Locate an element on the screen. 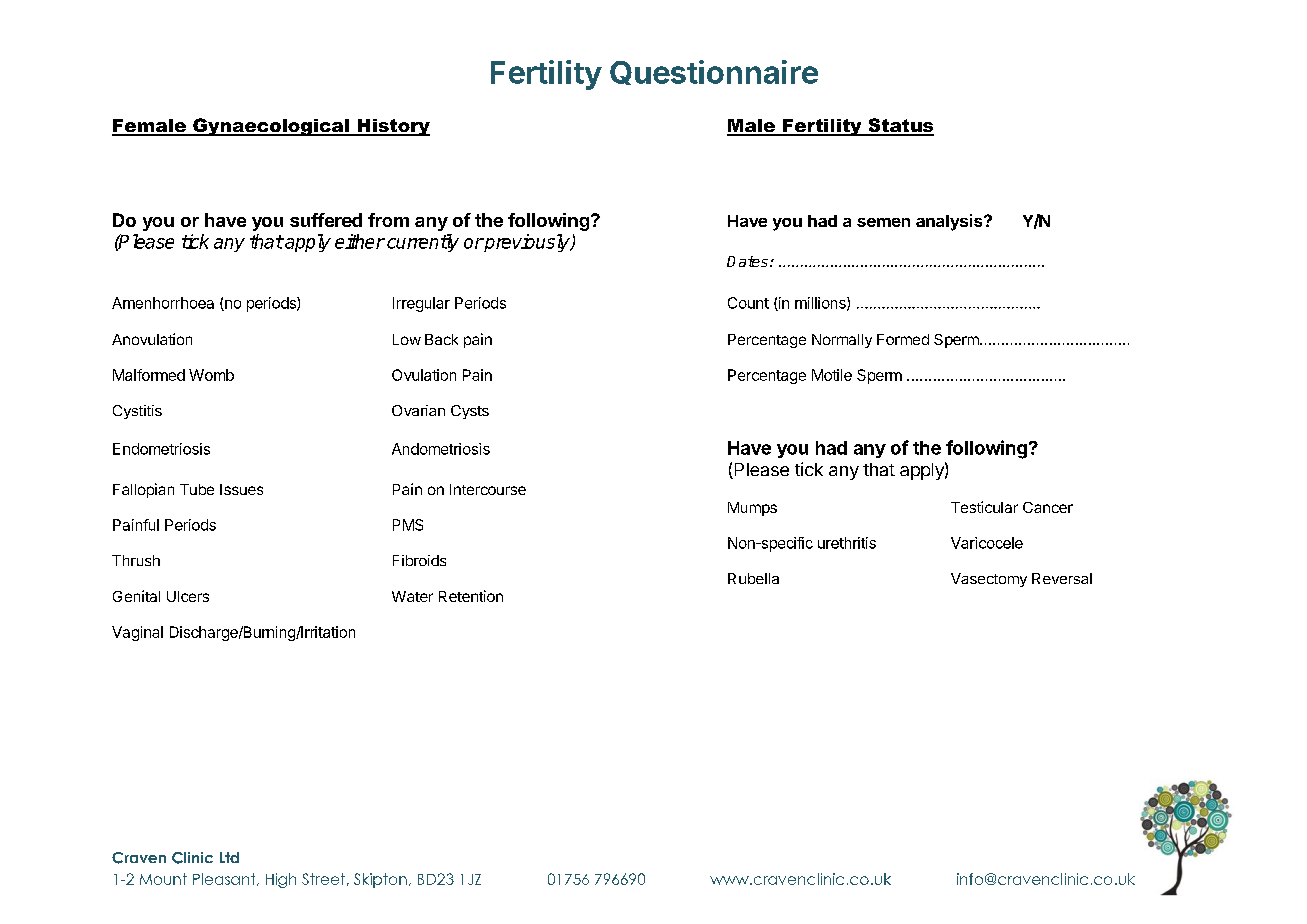 This screenshot has width=1307, height=924. previously is located at coordinates (527, 243).
